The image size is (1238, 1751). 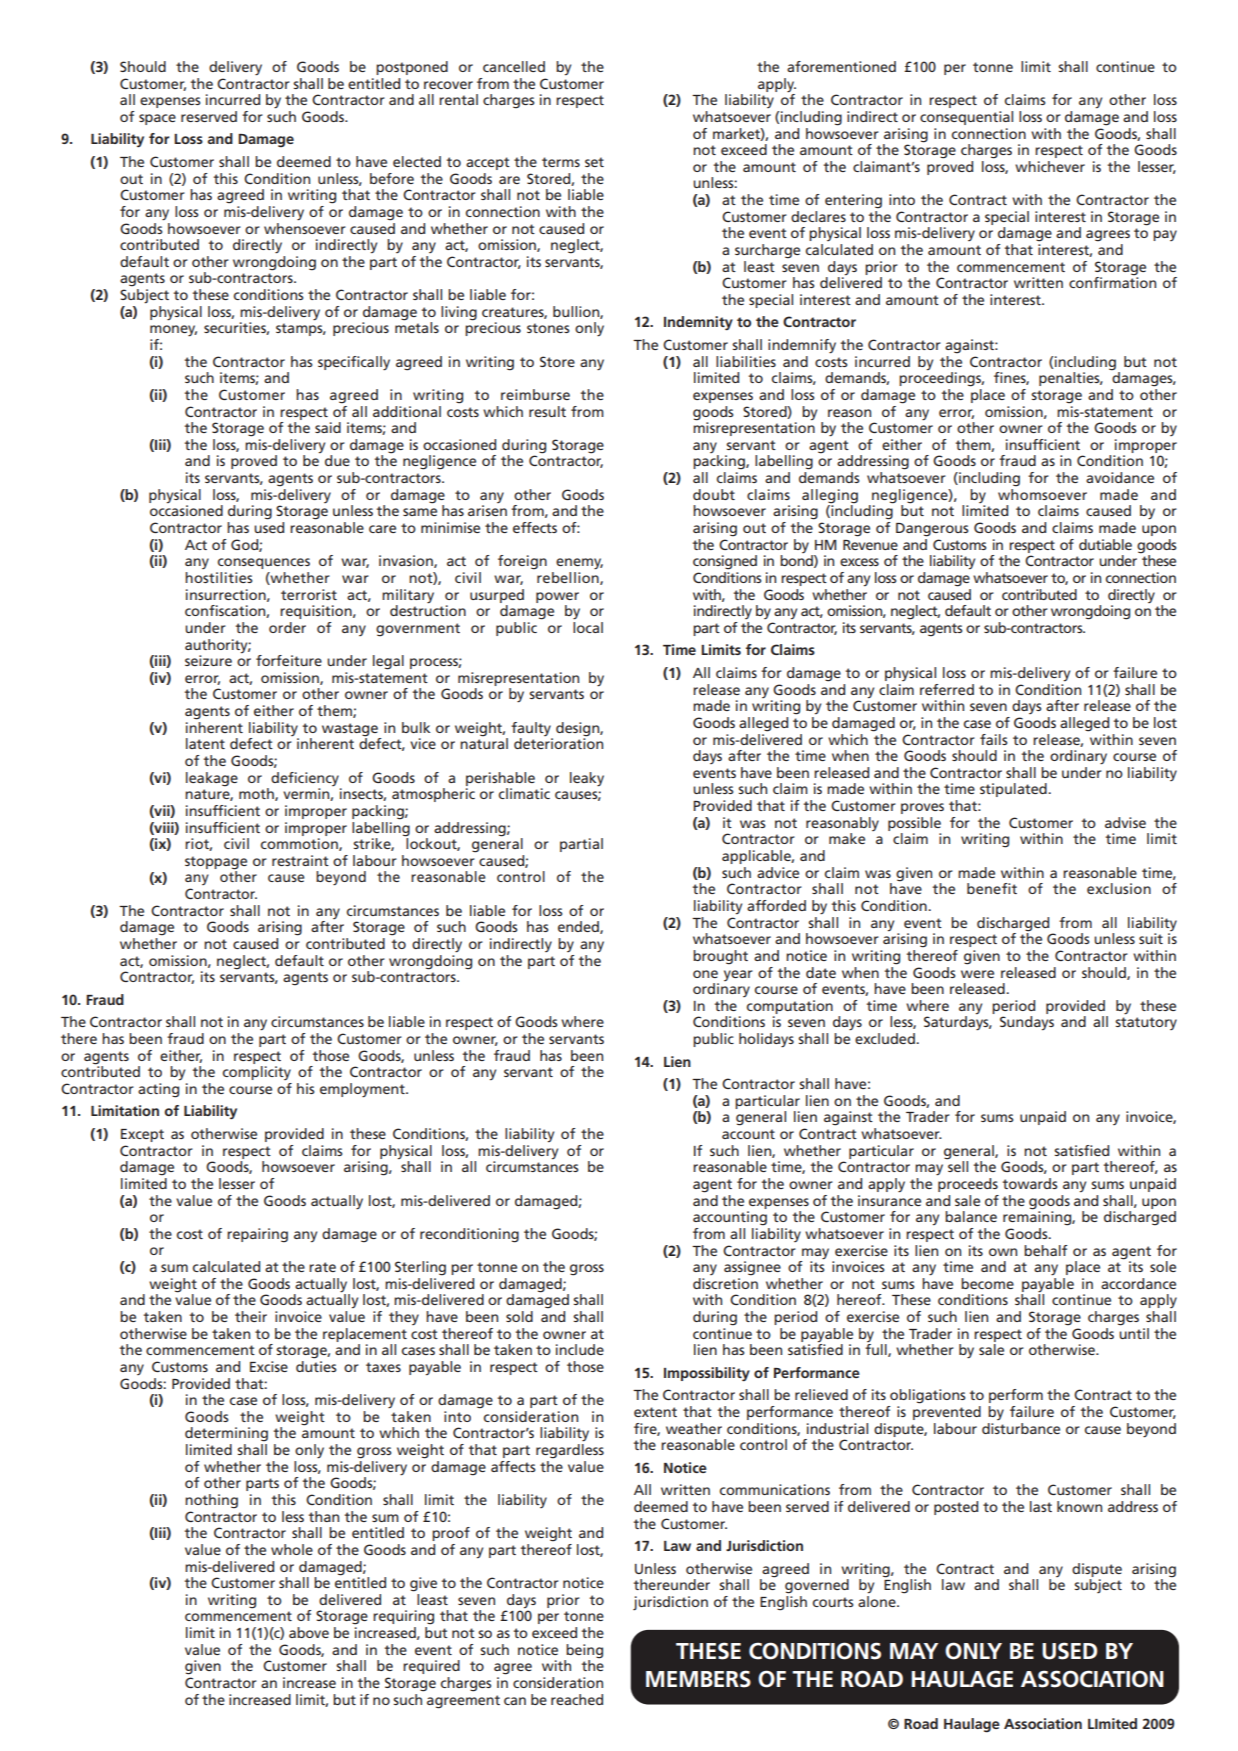 What do you see at coordinates (269, 1366) in the screenshot?
I see `Excise` at bounding box center [269, 1366].
